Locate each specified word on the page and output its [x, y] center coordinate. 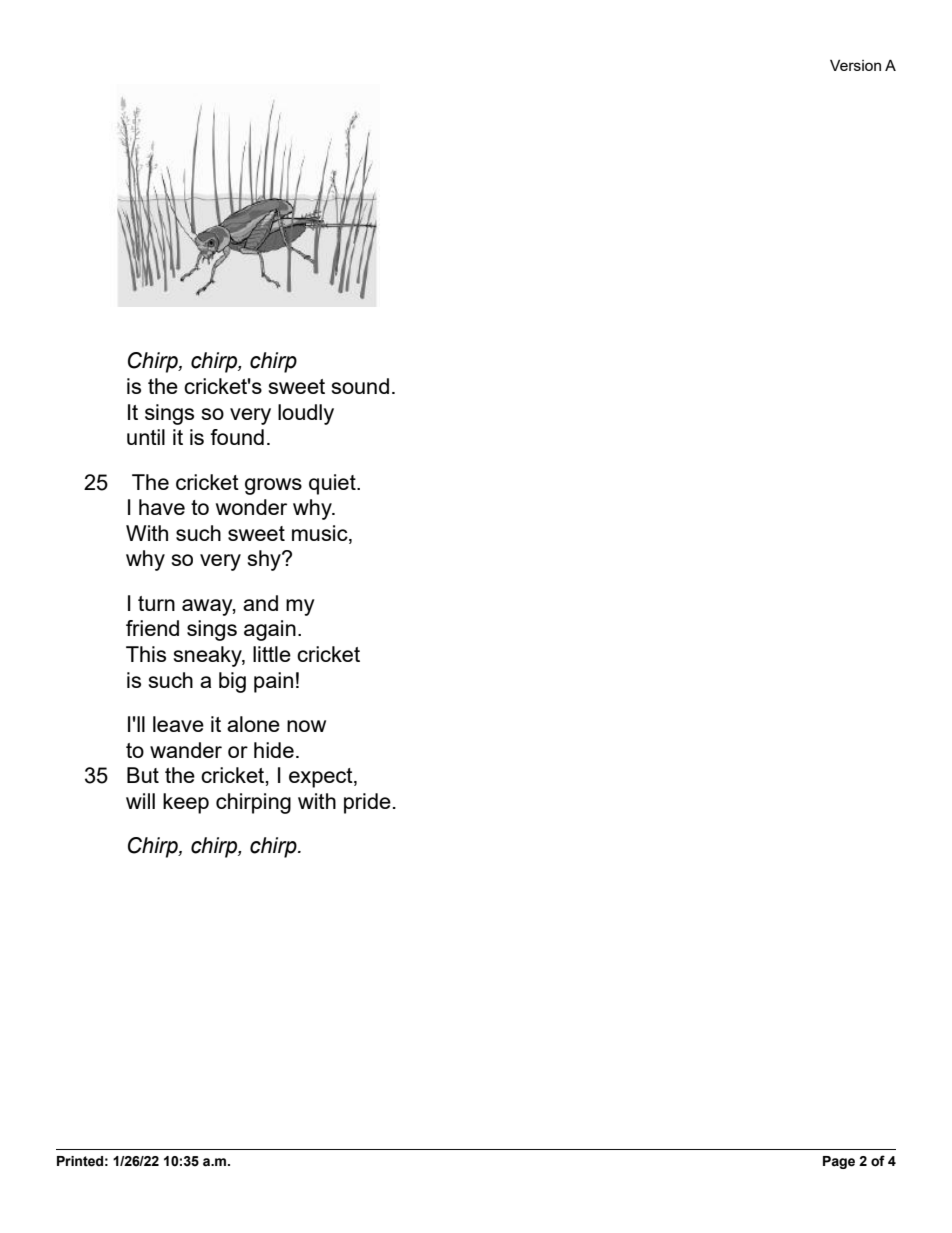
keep [186, 803]
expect [322, 778]
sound [360, 386]
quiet [333, 484]
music [321, 534]
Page [839, 1162]
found [237, 437]
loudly [306, 414]
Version [855, 65]
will [140, 801]
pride [367, 803]
